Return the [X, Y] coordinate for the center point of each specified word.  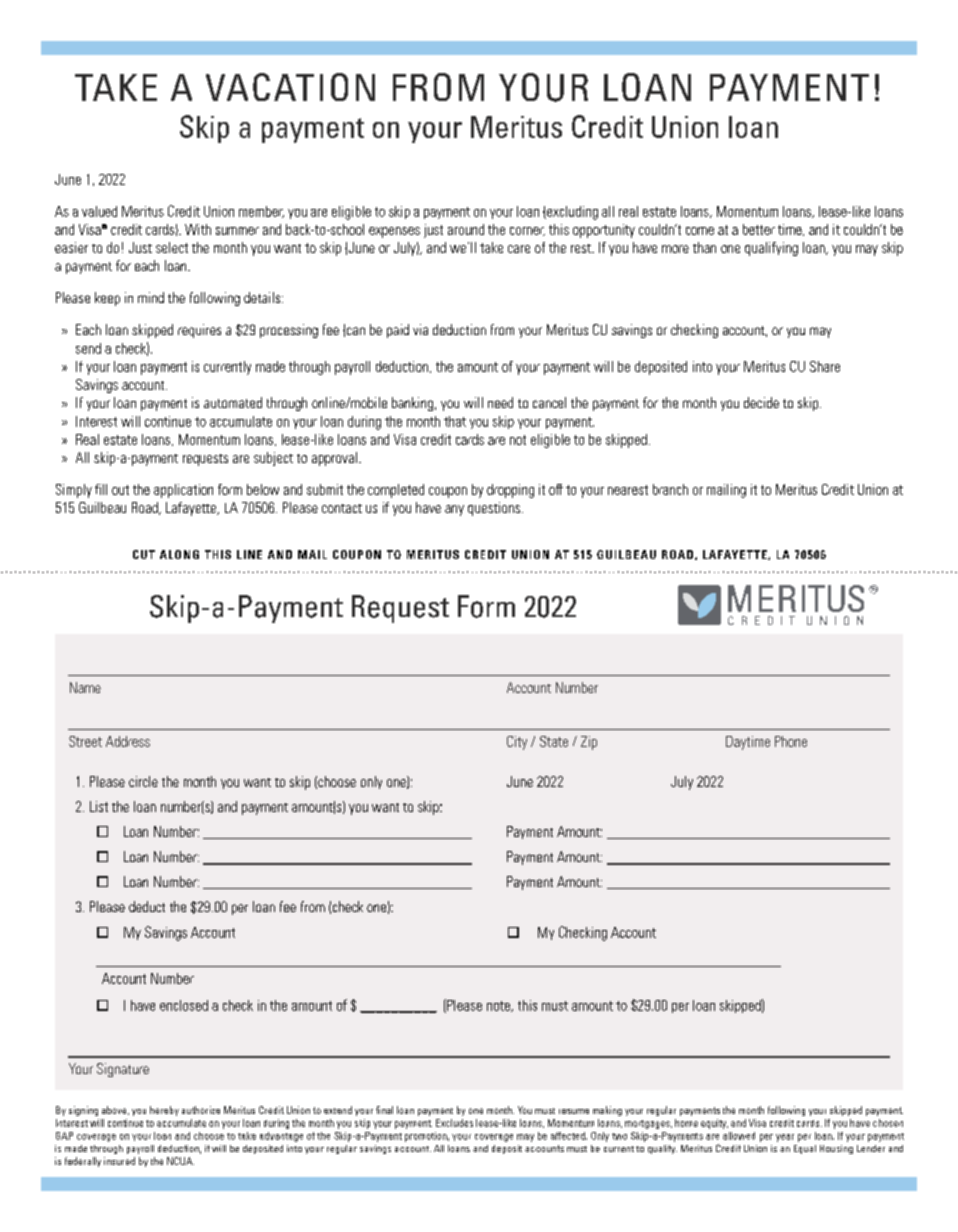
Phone [791, 741]
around [466, 229]
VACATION [290, 87]
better [759, 229]
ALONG [179, 554]
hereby [164, 1111]
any [454, 510]
